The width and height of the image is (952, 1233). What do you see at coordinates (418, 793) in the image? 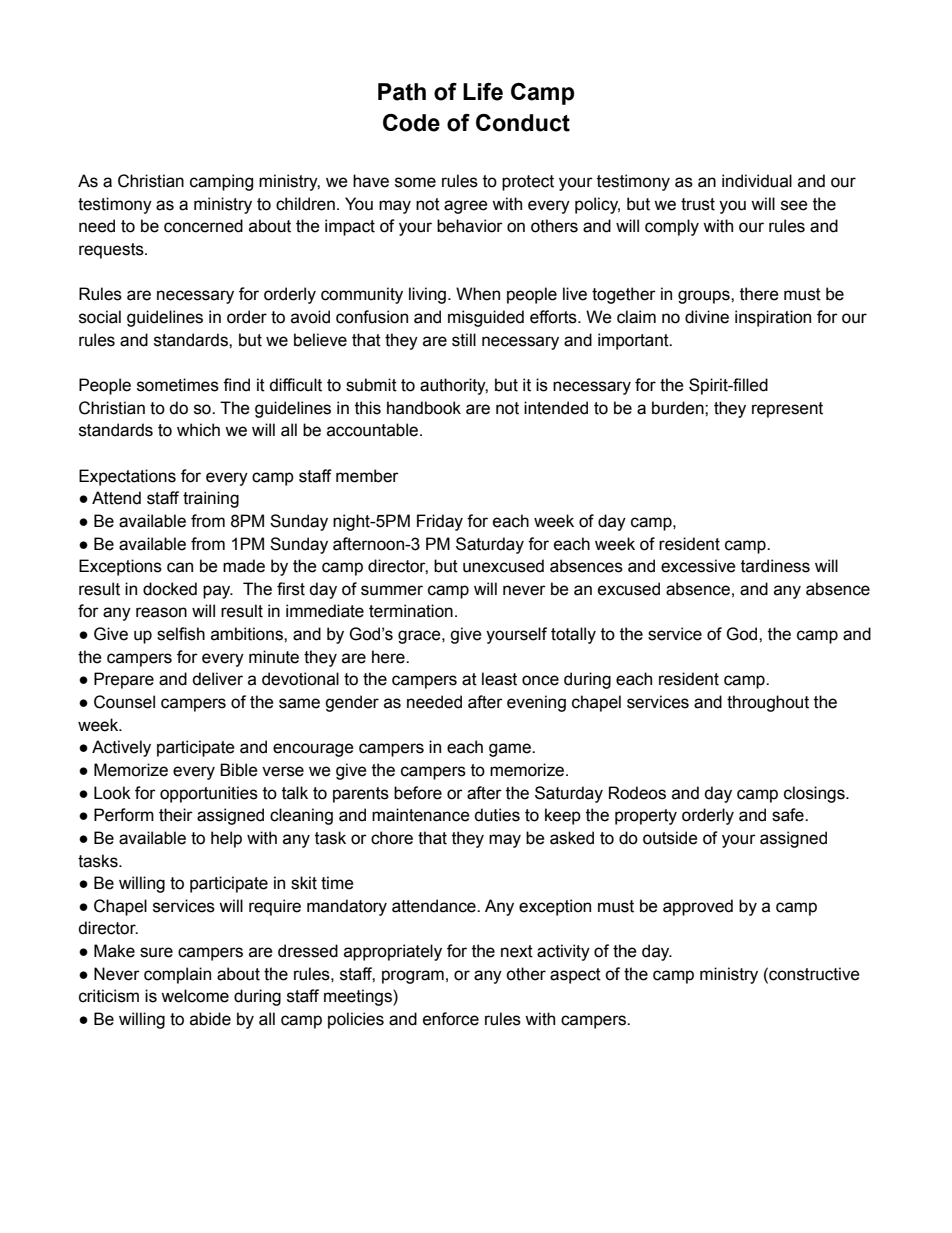
I see `before` at bounding box center [418, 793].
